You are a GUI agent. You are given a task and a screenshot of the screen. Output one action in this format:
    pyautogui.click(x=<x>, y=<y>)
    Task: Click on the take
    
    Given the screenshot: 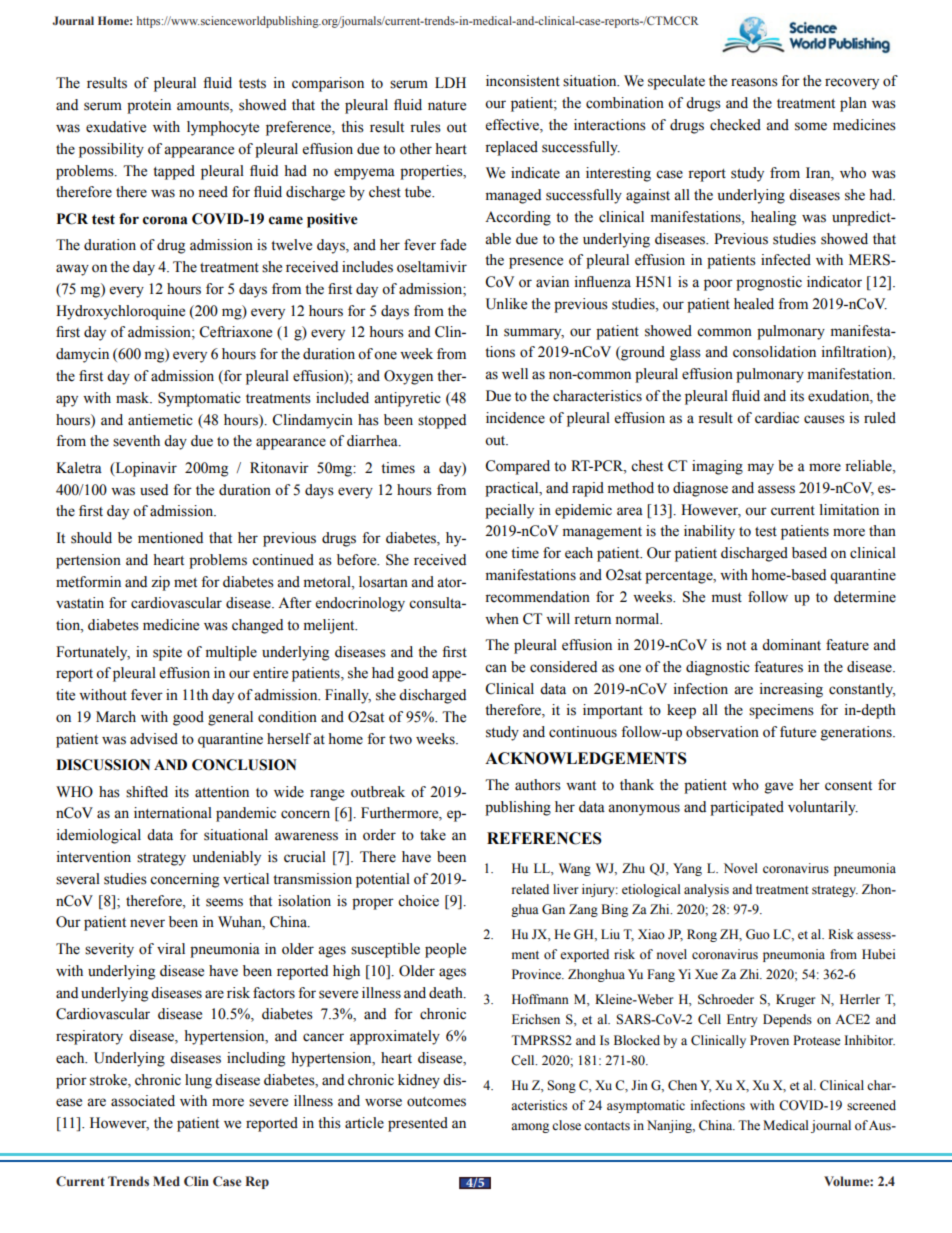 What is the action you would take?
    pyautogui.click(x=433, y=835)
